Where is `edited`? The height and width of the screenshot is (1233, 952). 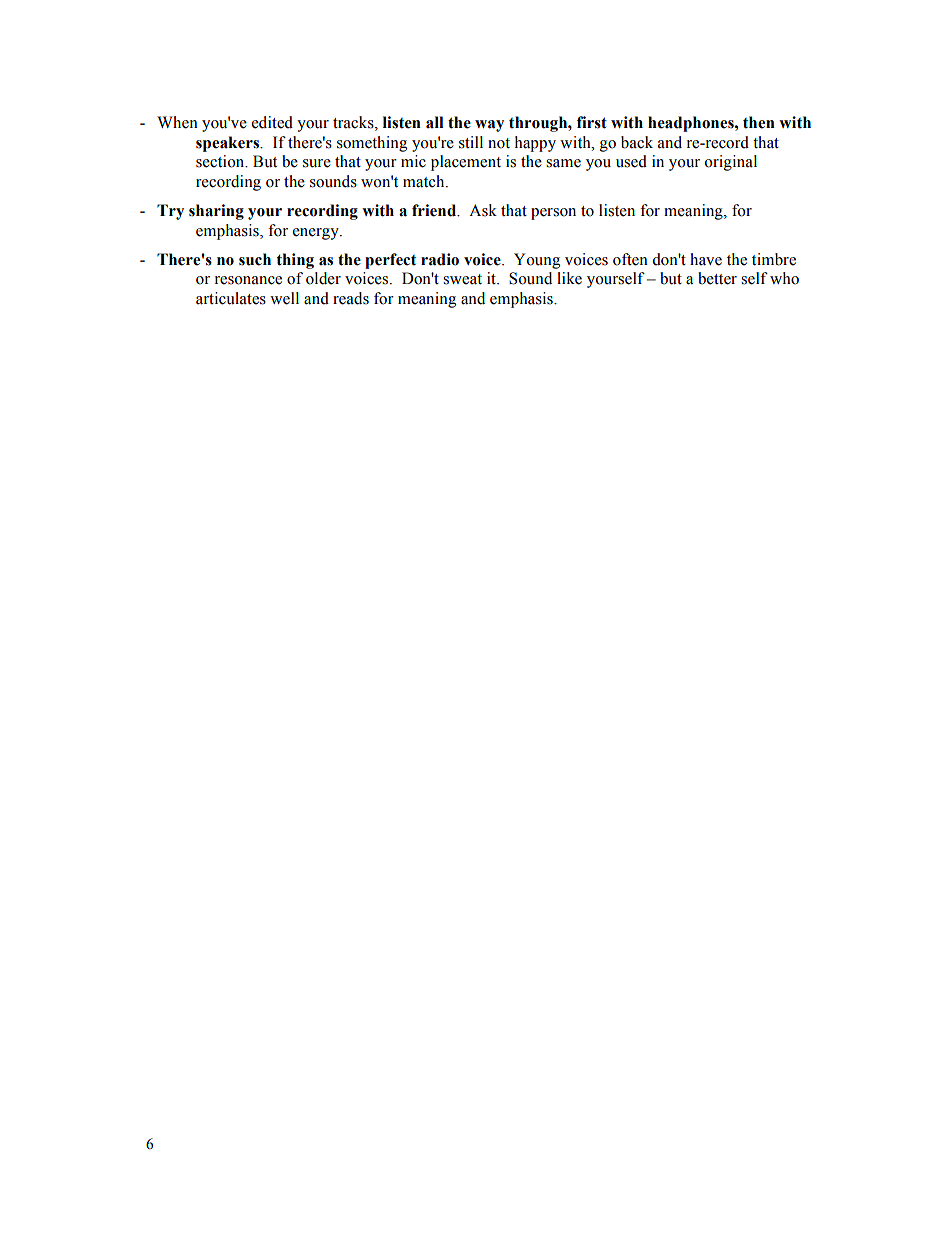 edited is located at coordinates (272, 122).
